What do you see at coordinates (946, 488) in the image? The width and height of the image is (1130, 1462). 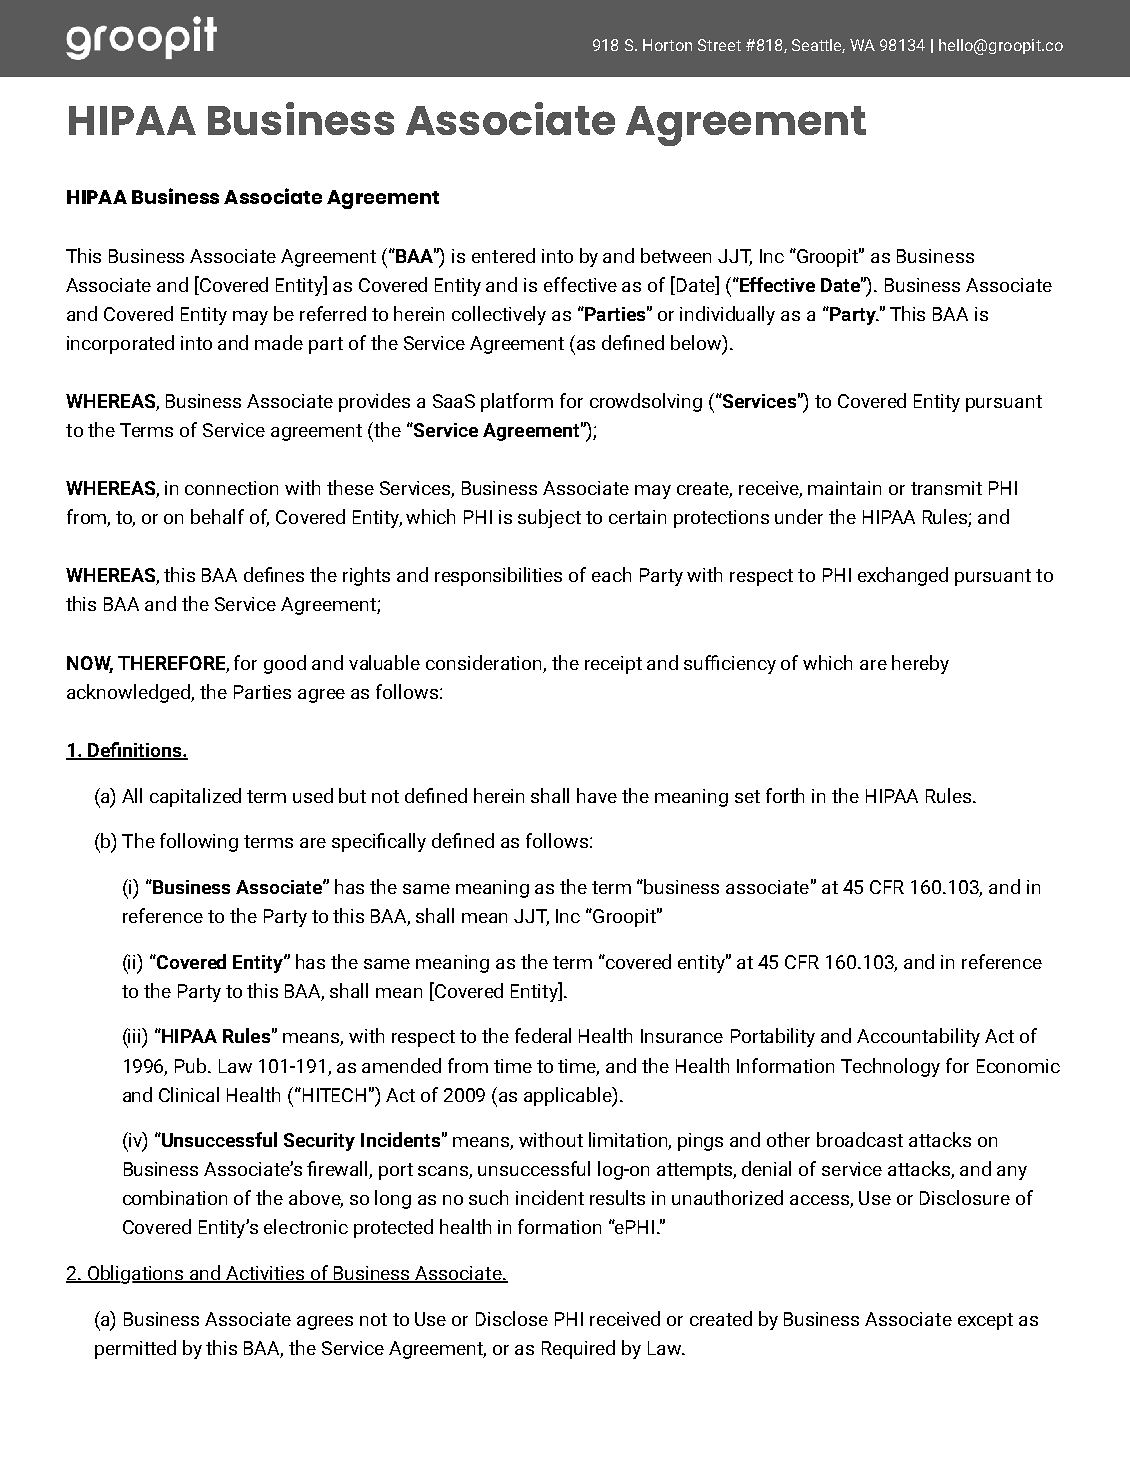 I see `transmit` at bounding box center [946, 488].
